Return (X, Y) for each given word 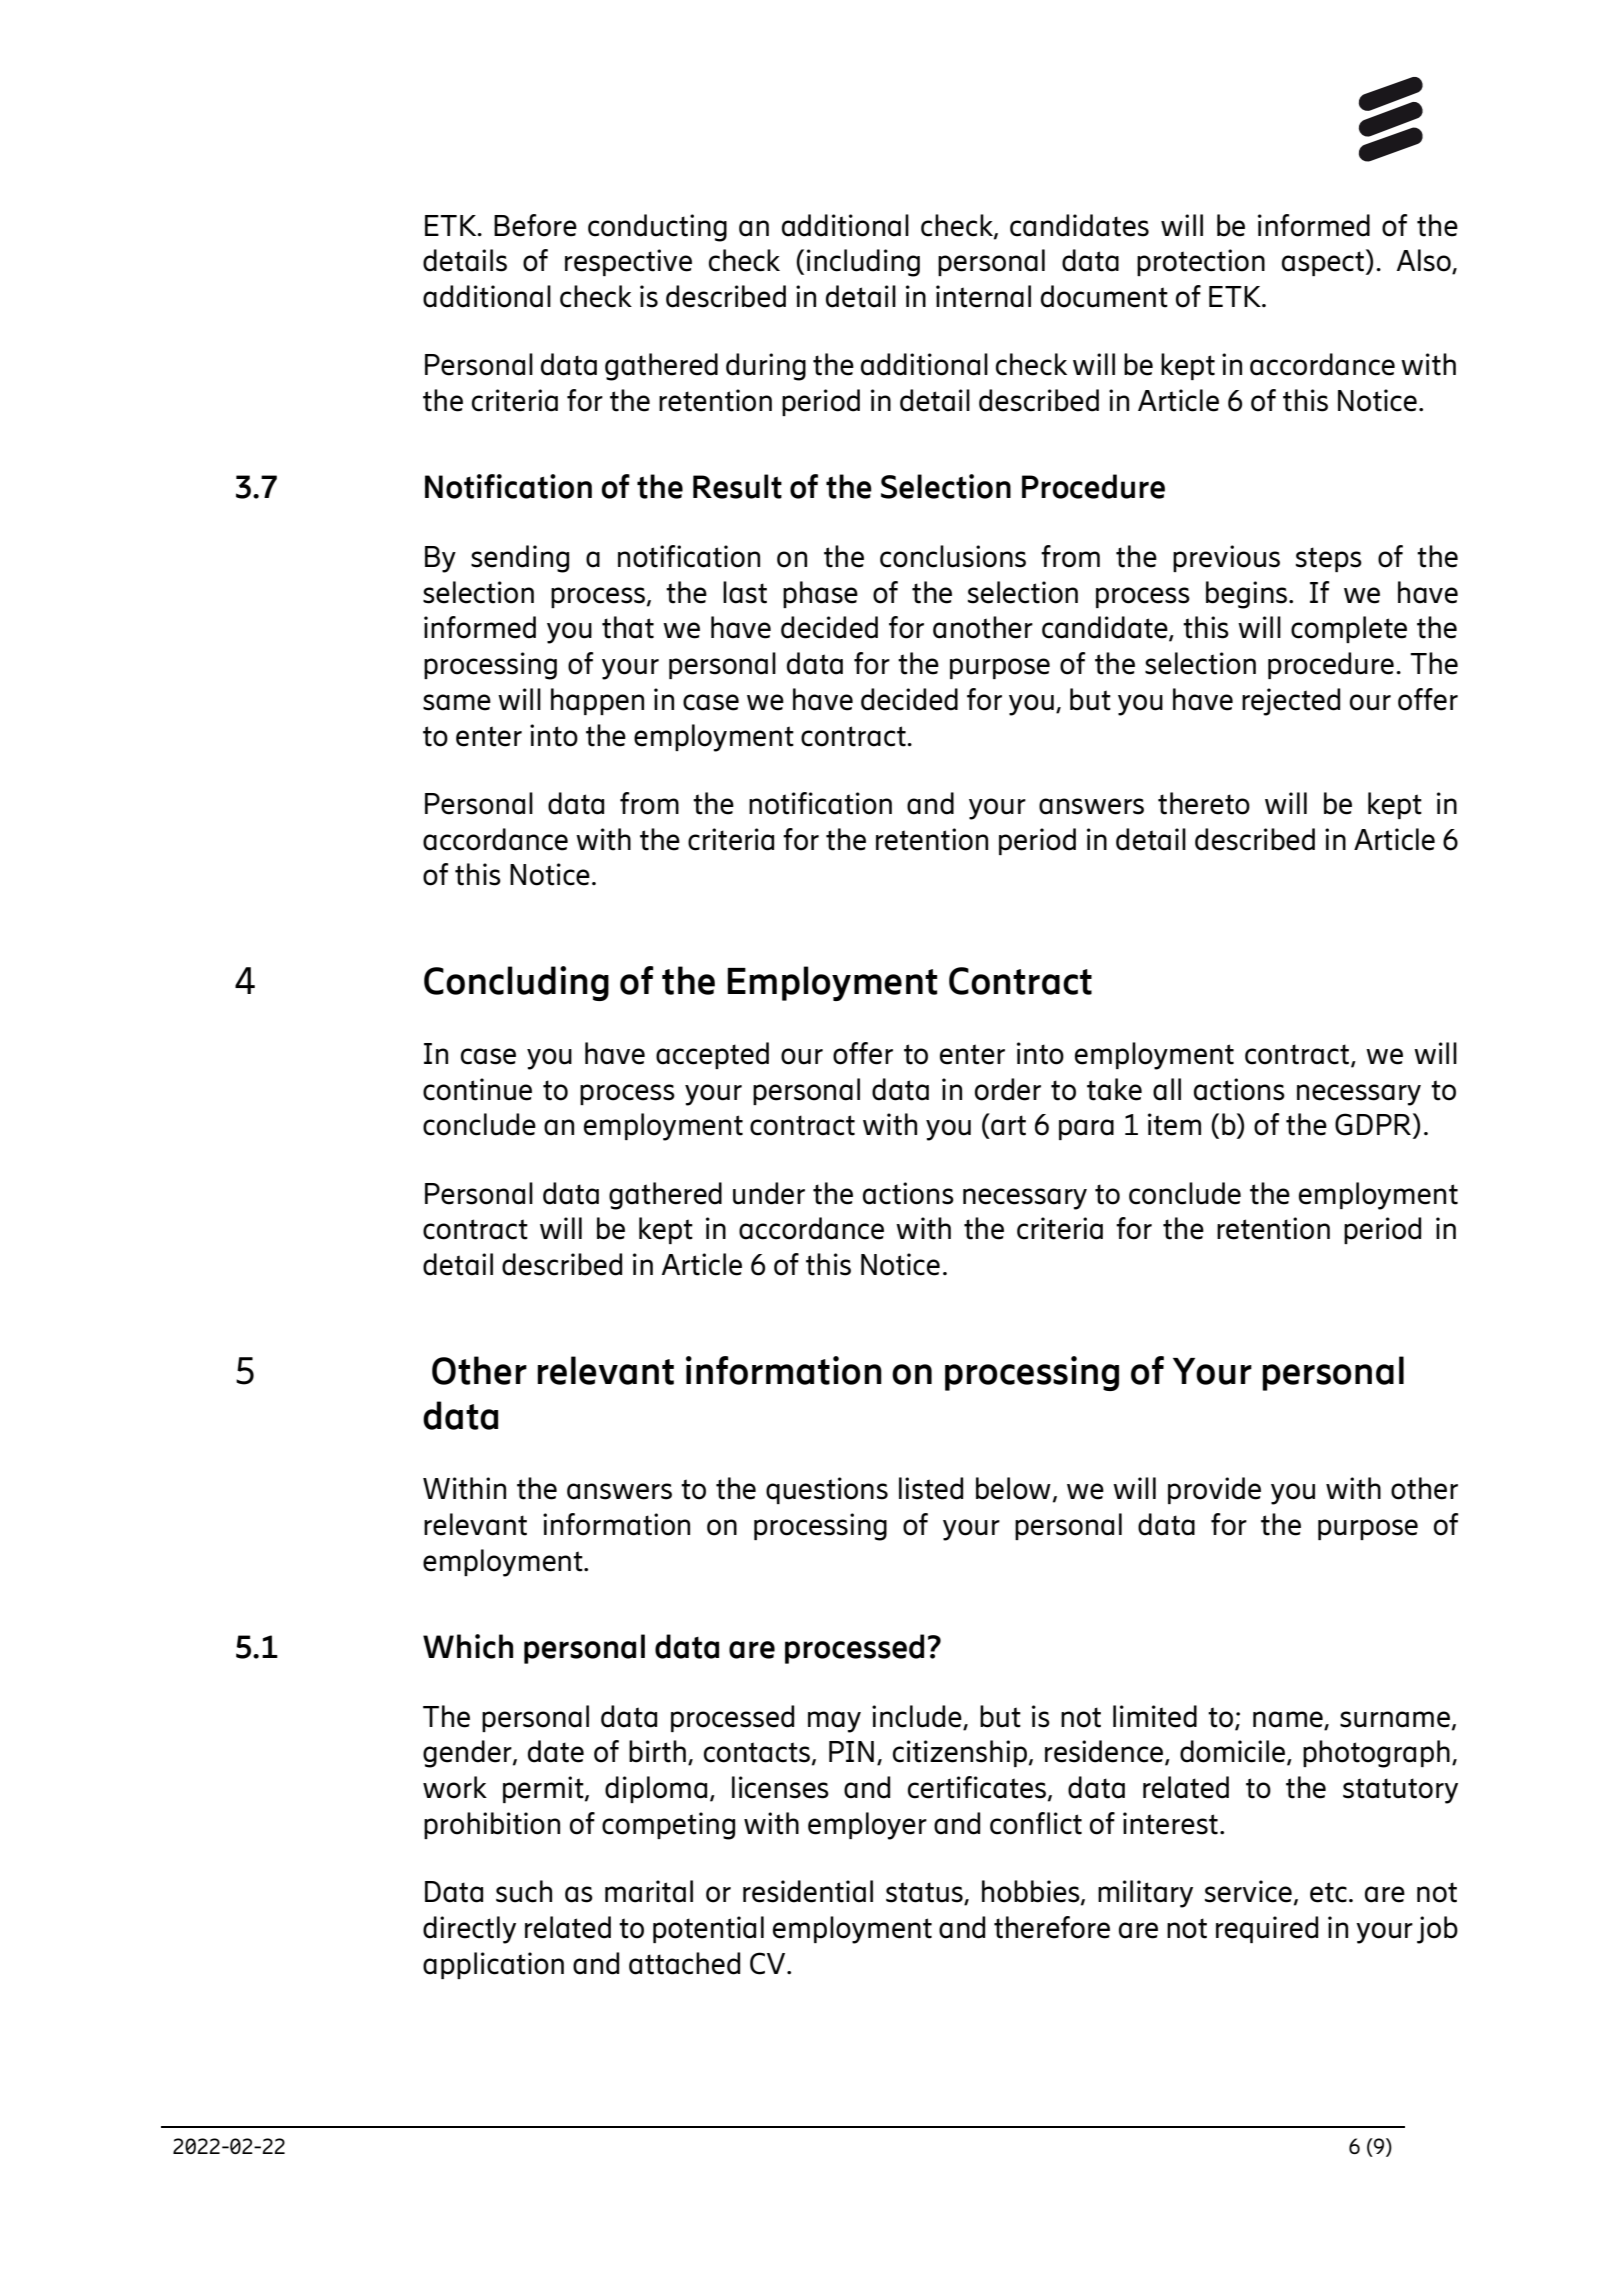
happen (597, 701)
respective (628, 262)
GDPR (1373, 1124)
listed (931, 1488)
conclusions (953, 556)
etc (1328, 1892)
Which (468, 1646)
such (524, 1891)
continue (477, 1089)
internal (983, 296)
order (1008, 1089)
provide (1214, 1490)
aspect (1323, 263)
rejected (1291, 702)
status (925, 1893)
